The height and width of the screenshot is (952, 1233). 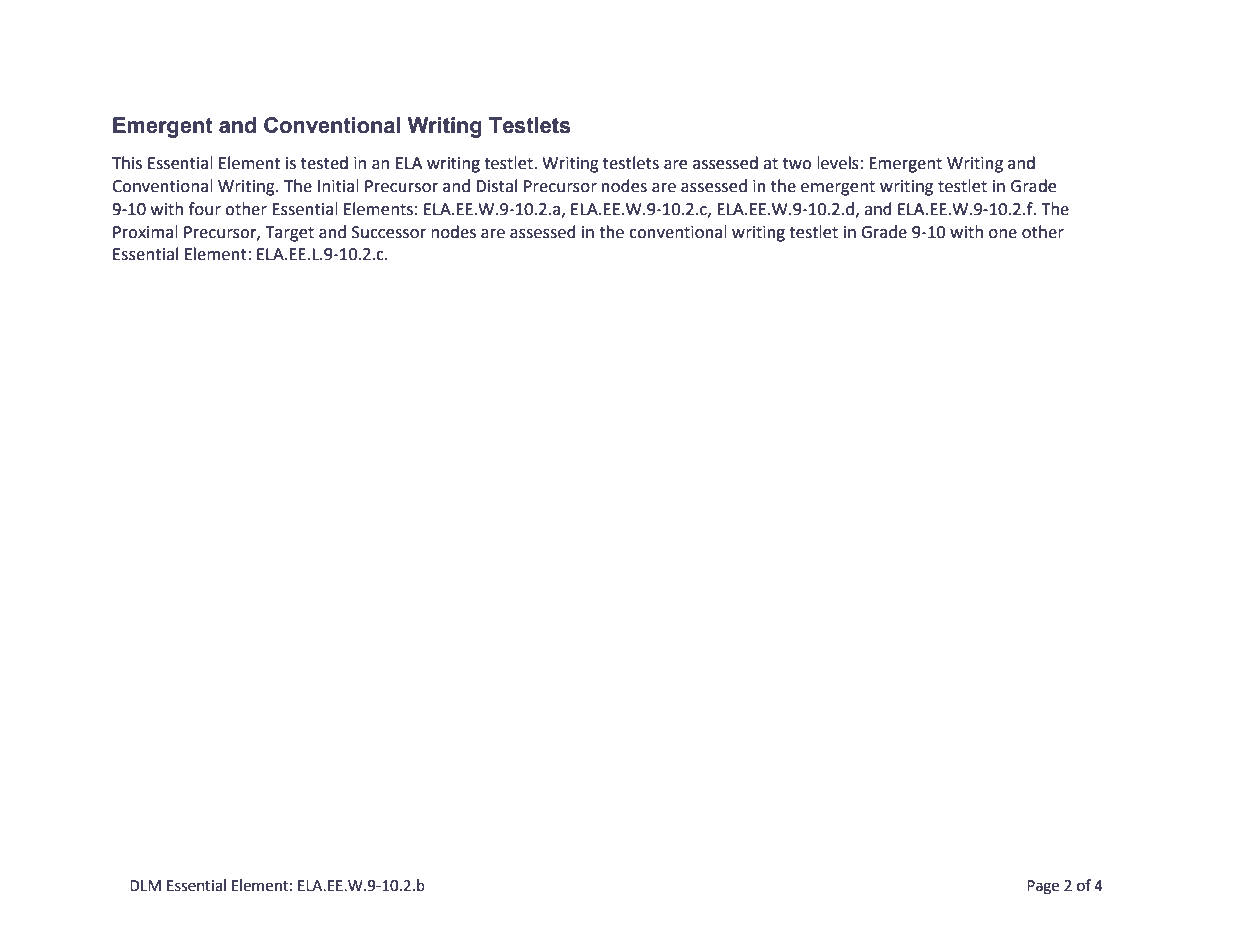 What do you see at coordinates (389, 232) in the screenshot?
I see `Successor` at bounding box center [389, 232].
